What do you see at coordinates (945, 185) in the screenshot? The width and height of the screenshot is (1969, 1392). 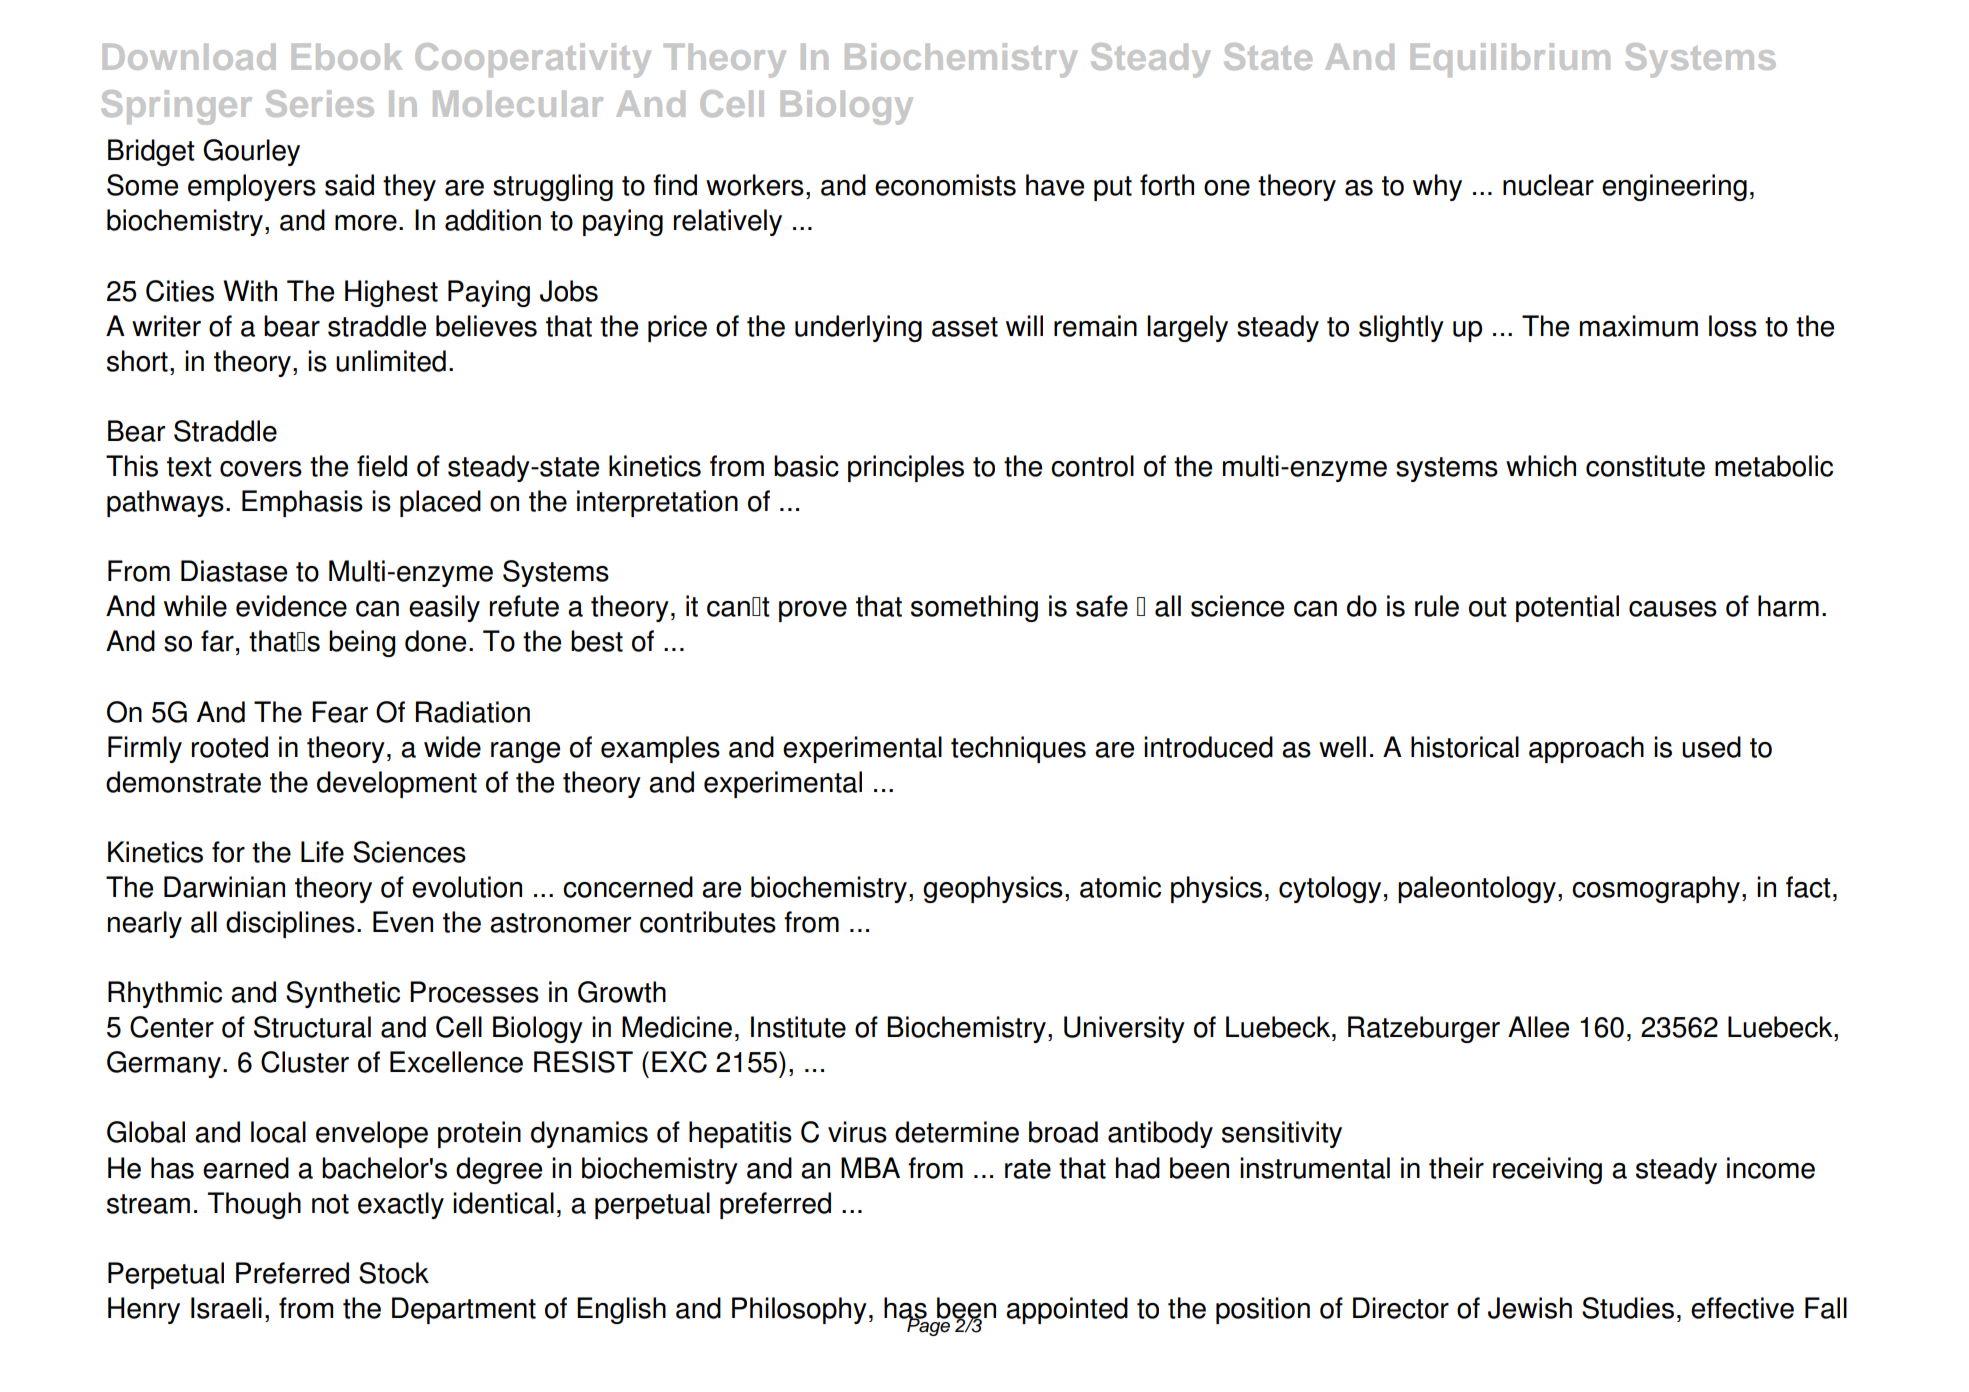 I see `economists` at bounding box center [945, 185].
